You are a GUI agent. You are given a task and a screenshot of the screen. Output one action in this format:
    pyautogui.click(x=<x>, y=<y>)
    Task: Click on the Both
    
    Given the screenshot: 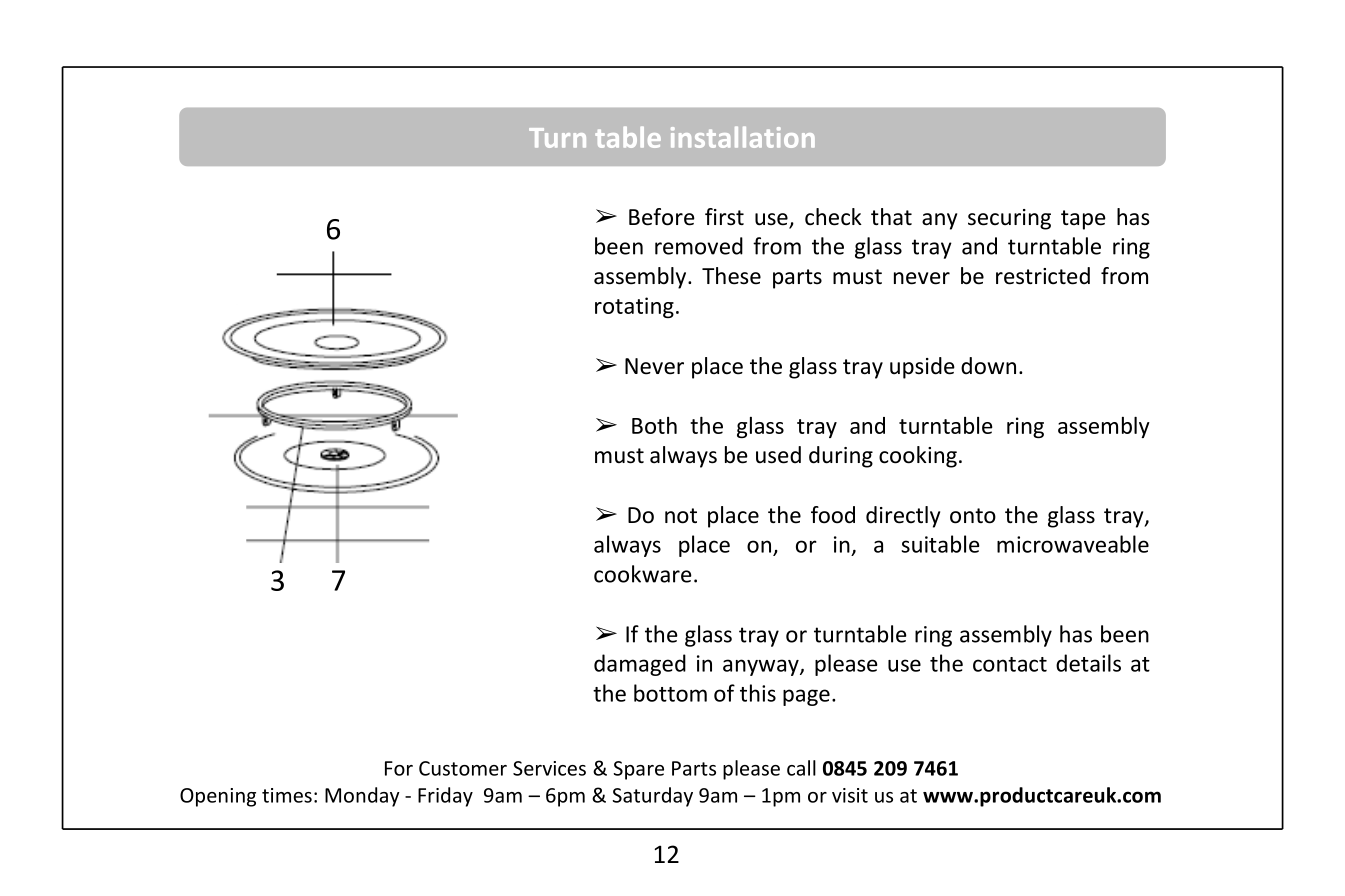 What is the action you would take?
    pyautogui.click(x=654, y=425)
